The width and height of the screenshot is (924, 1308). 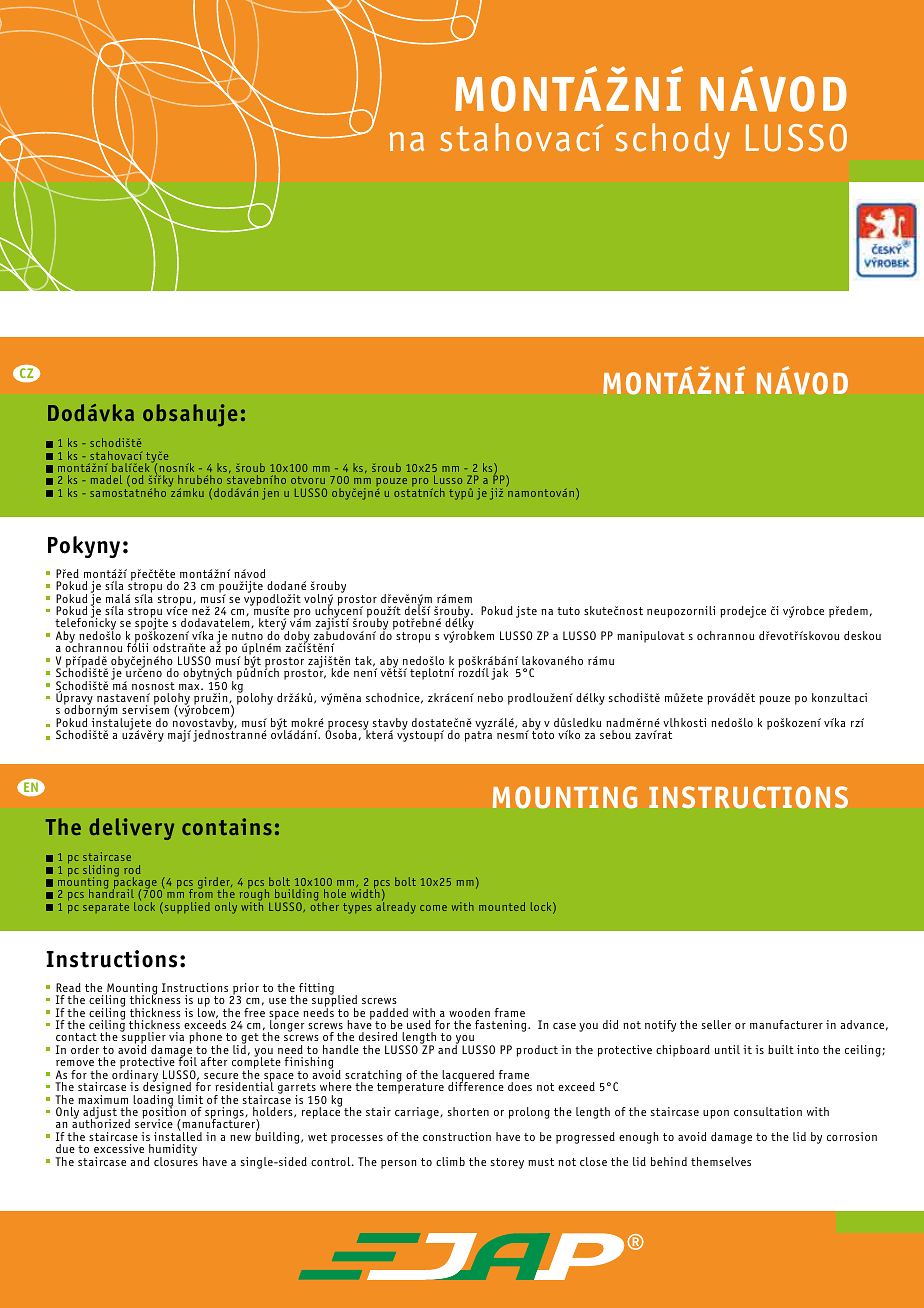 What do you see at coordinates (433, 908) in the screenshot?
I see `come` at bounding box center [433, 908].
